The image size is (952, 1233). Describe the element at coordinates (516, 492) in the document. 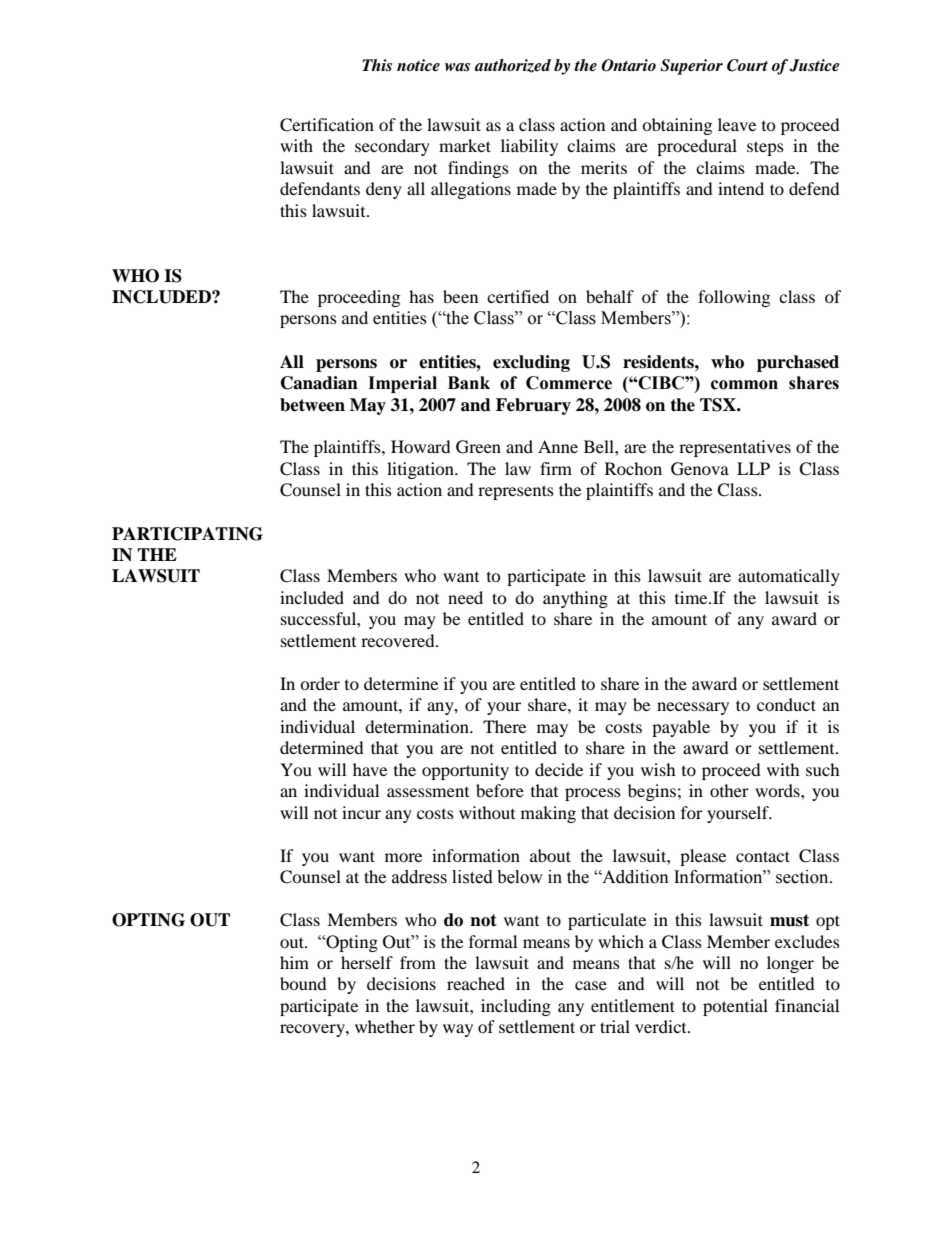

I see `represents` at that location.
